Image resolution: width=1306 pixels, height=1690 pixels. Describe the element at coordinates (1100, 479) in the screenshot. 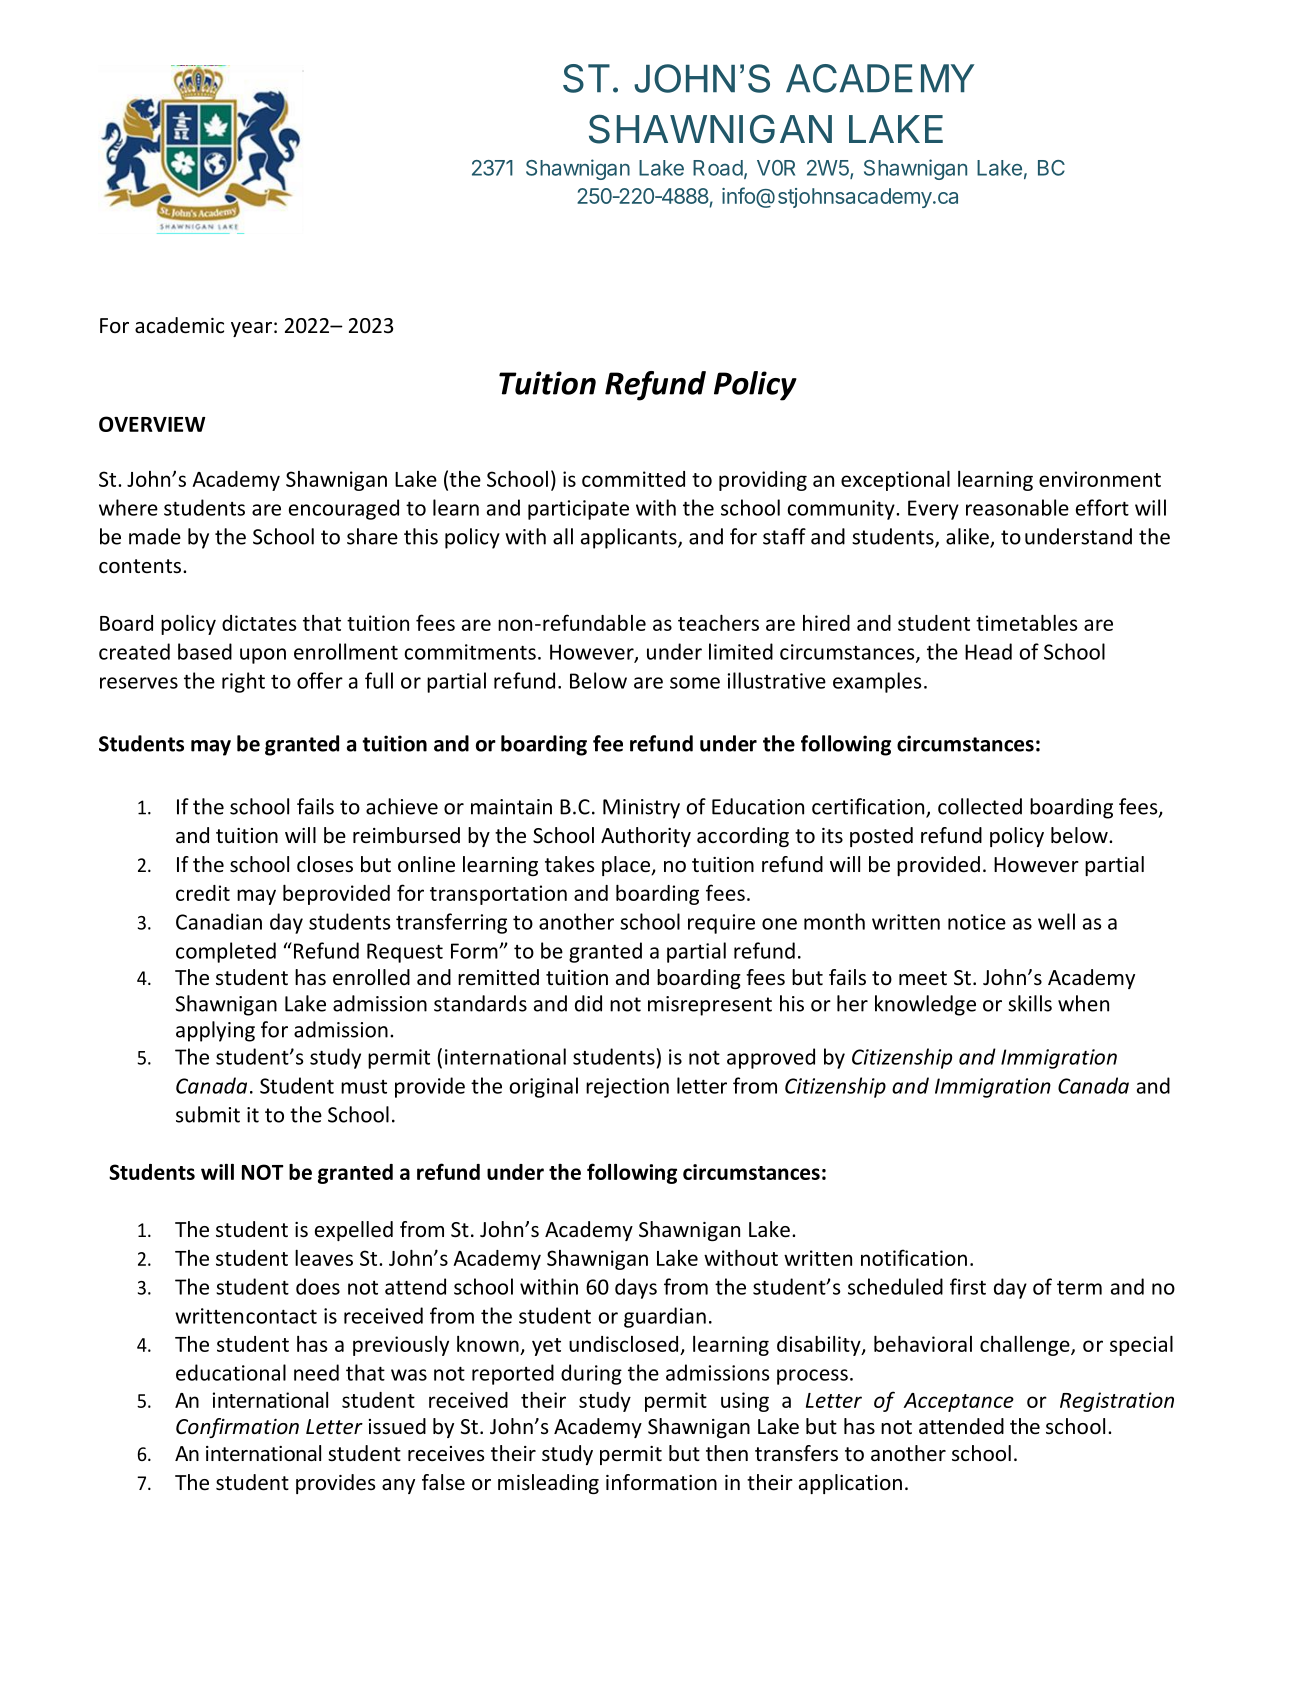

I see `environment` at that location.
